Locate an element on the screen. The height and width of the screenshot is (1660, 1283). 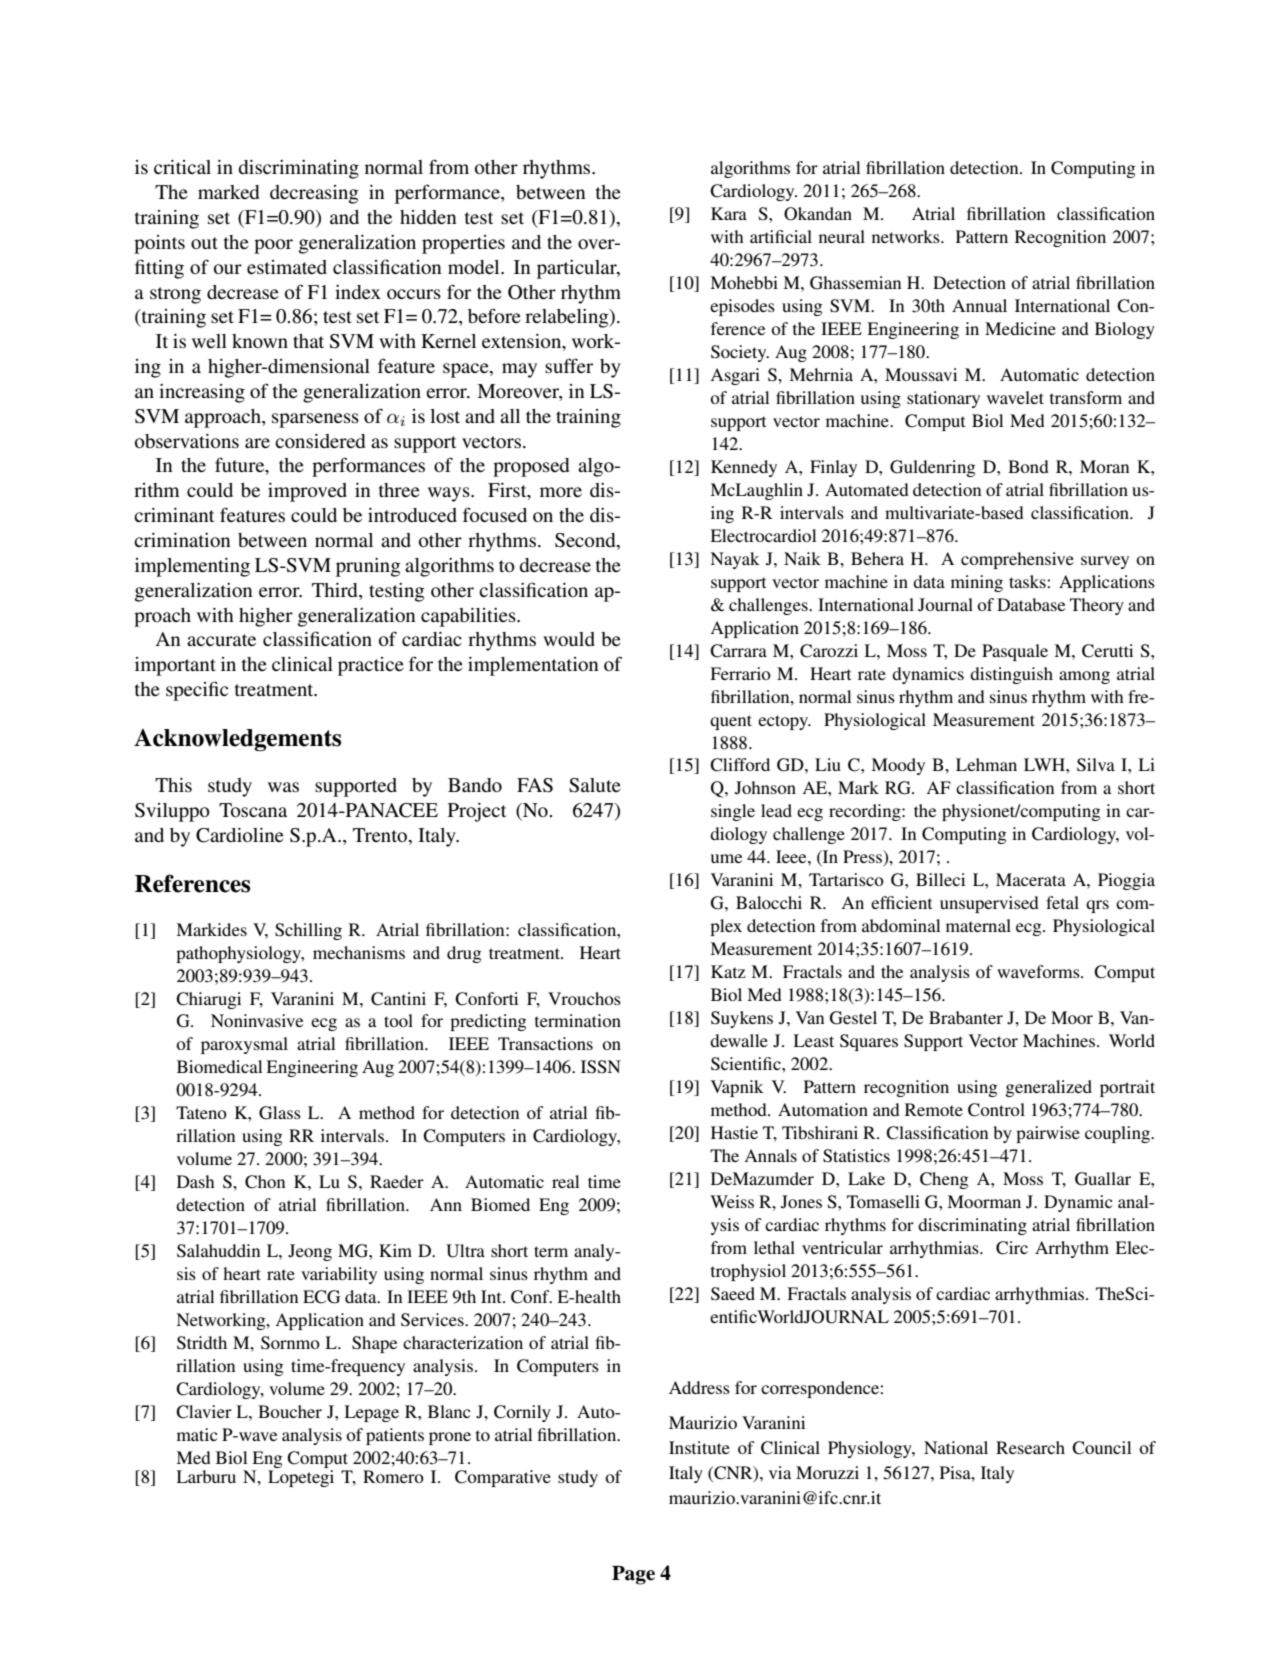
Boucher is located at coordinates (290, 1411).
